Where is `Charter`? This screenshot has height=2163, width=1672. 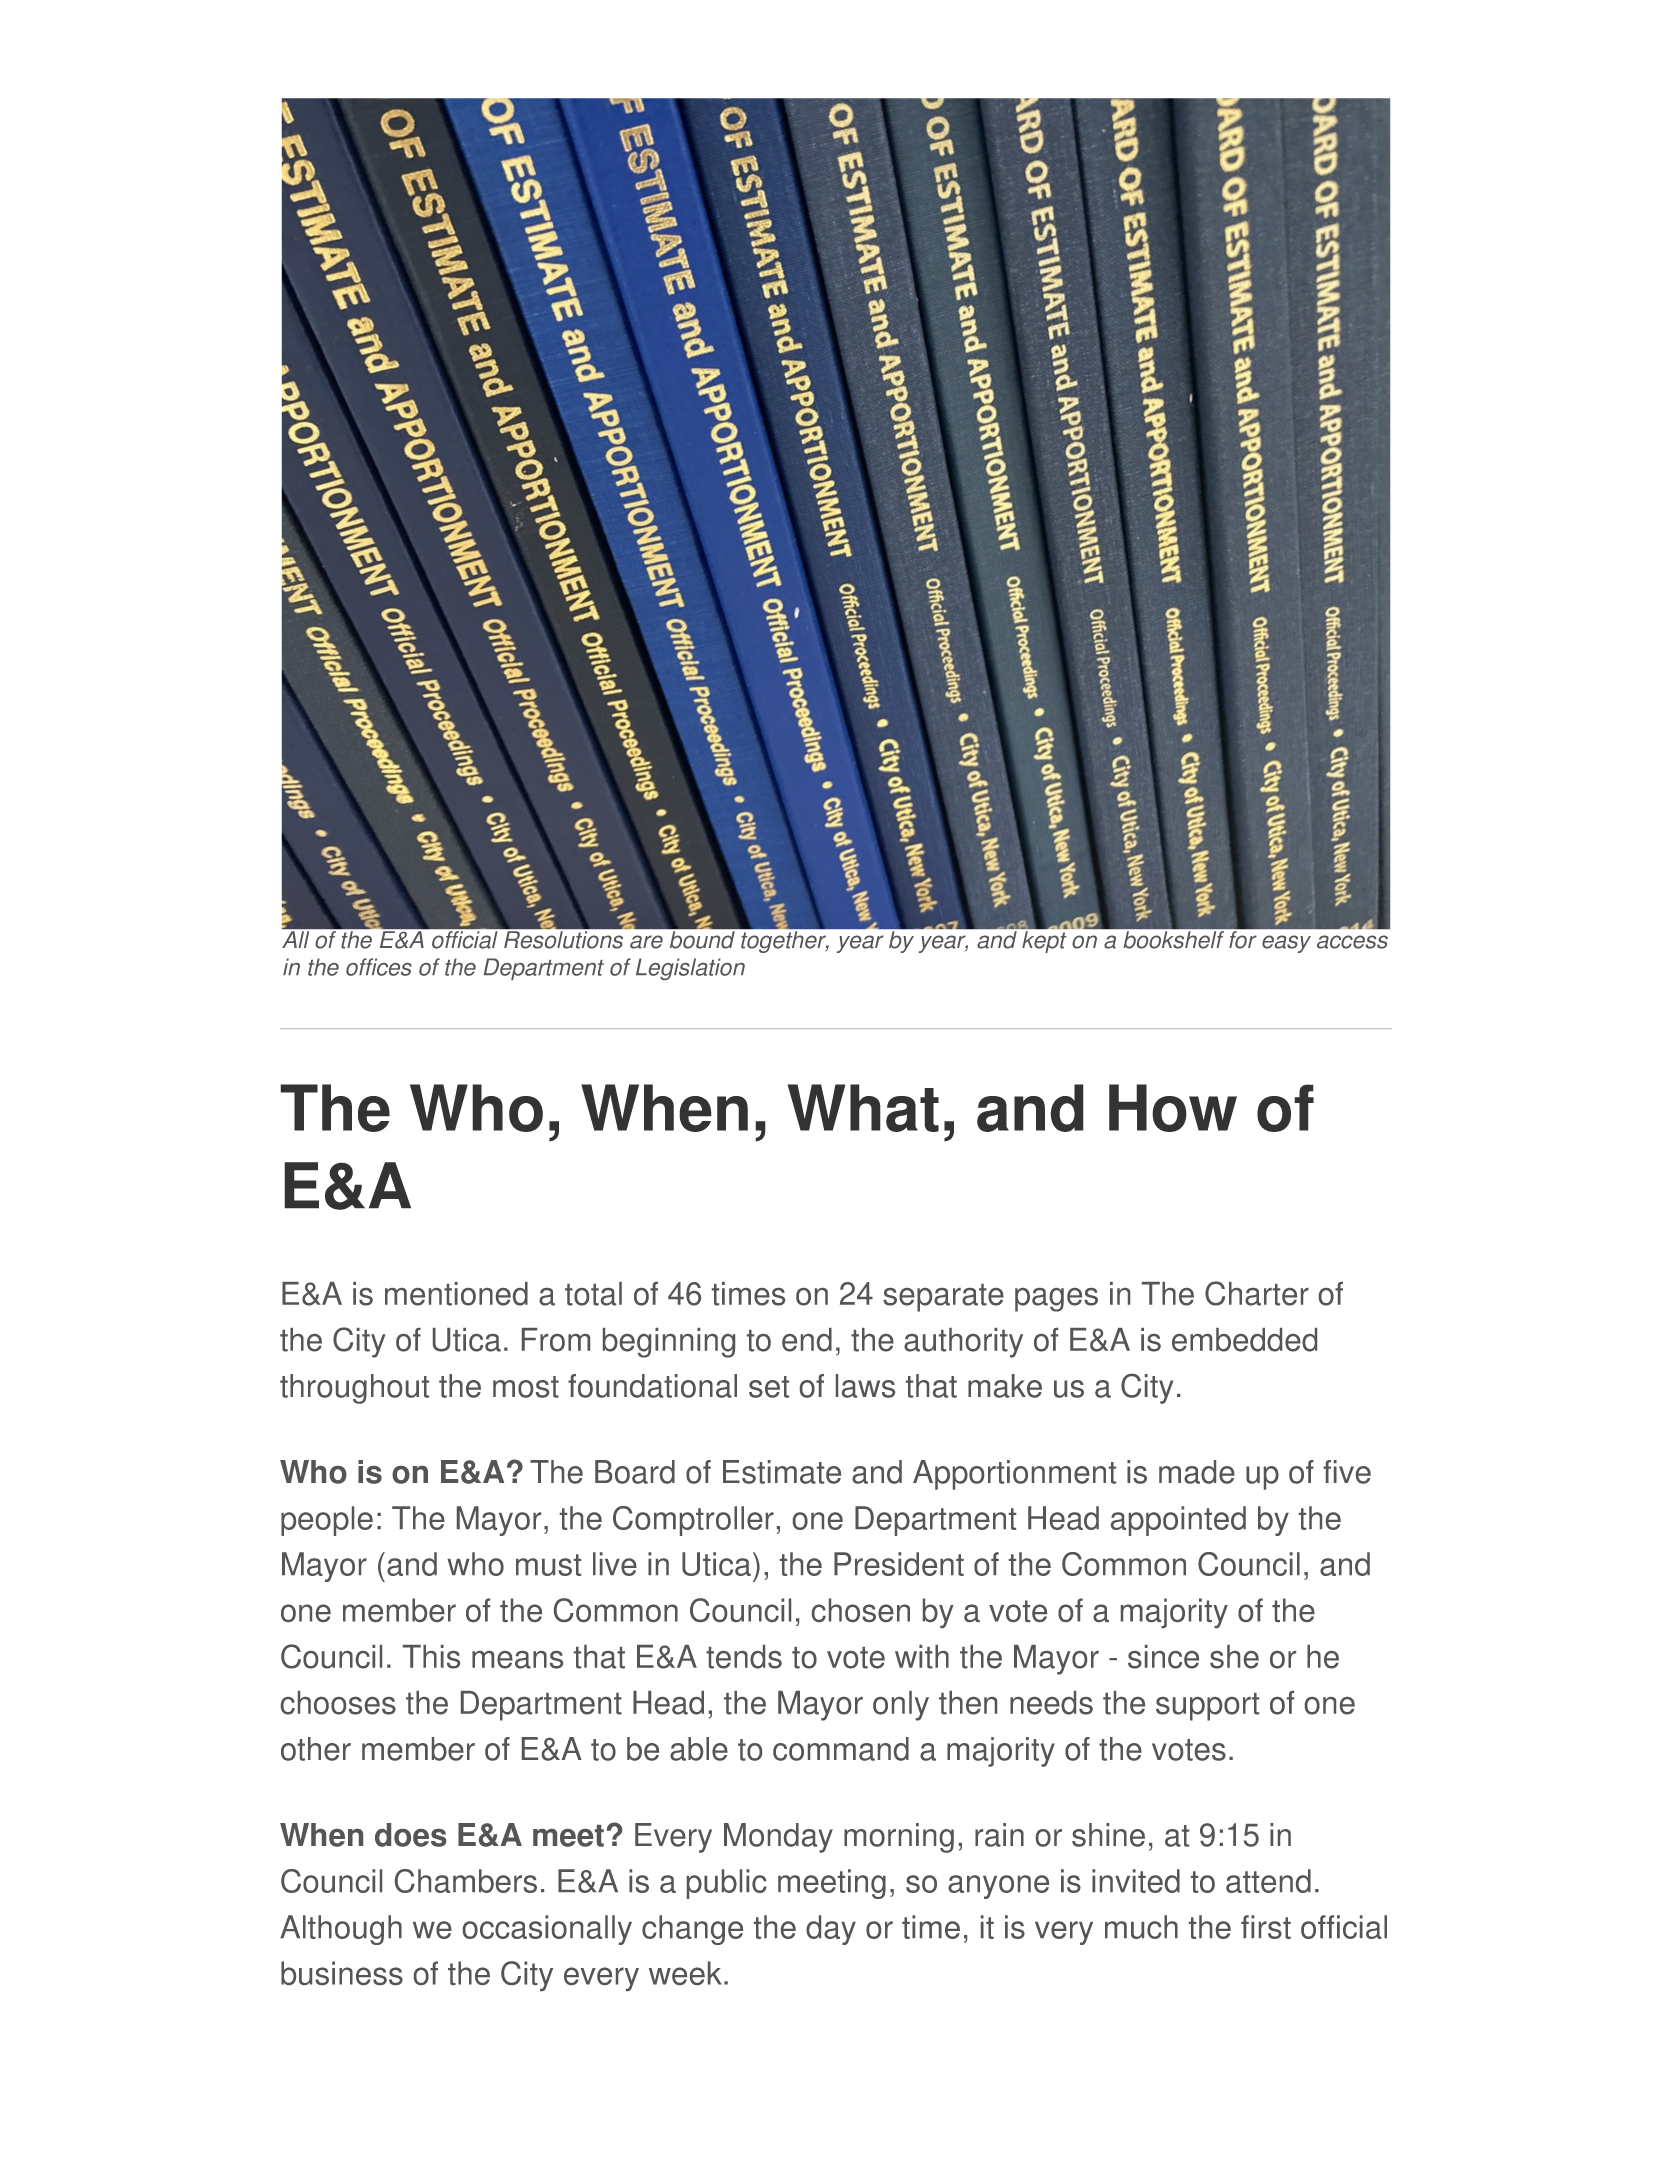
Charter is located at coordinates (1257, 1293).
